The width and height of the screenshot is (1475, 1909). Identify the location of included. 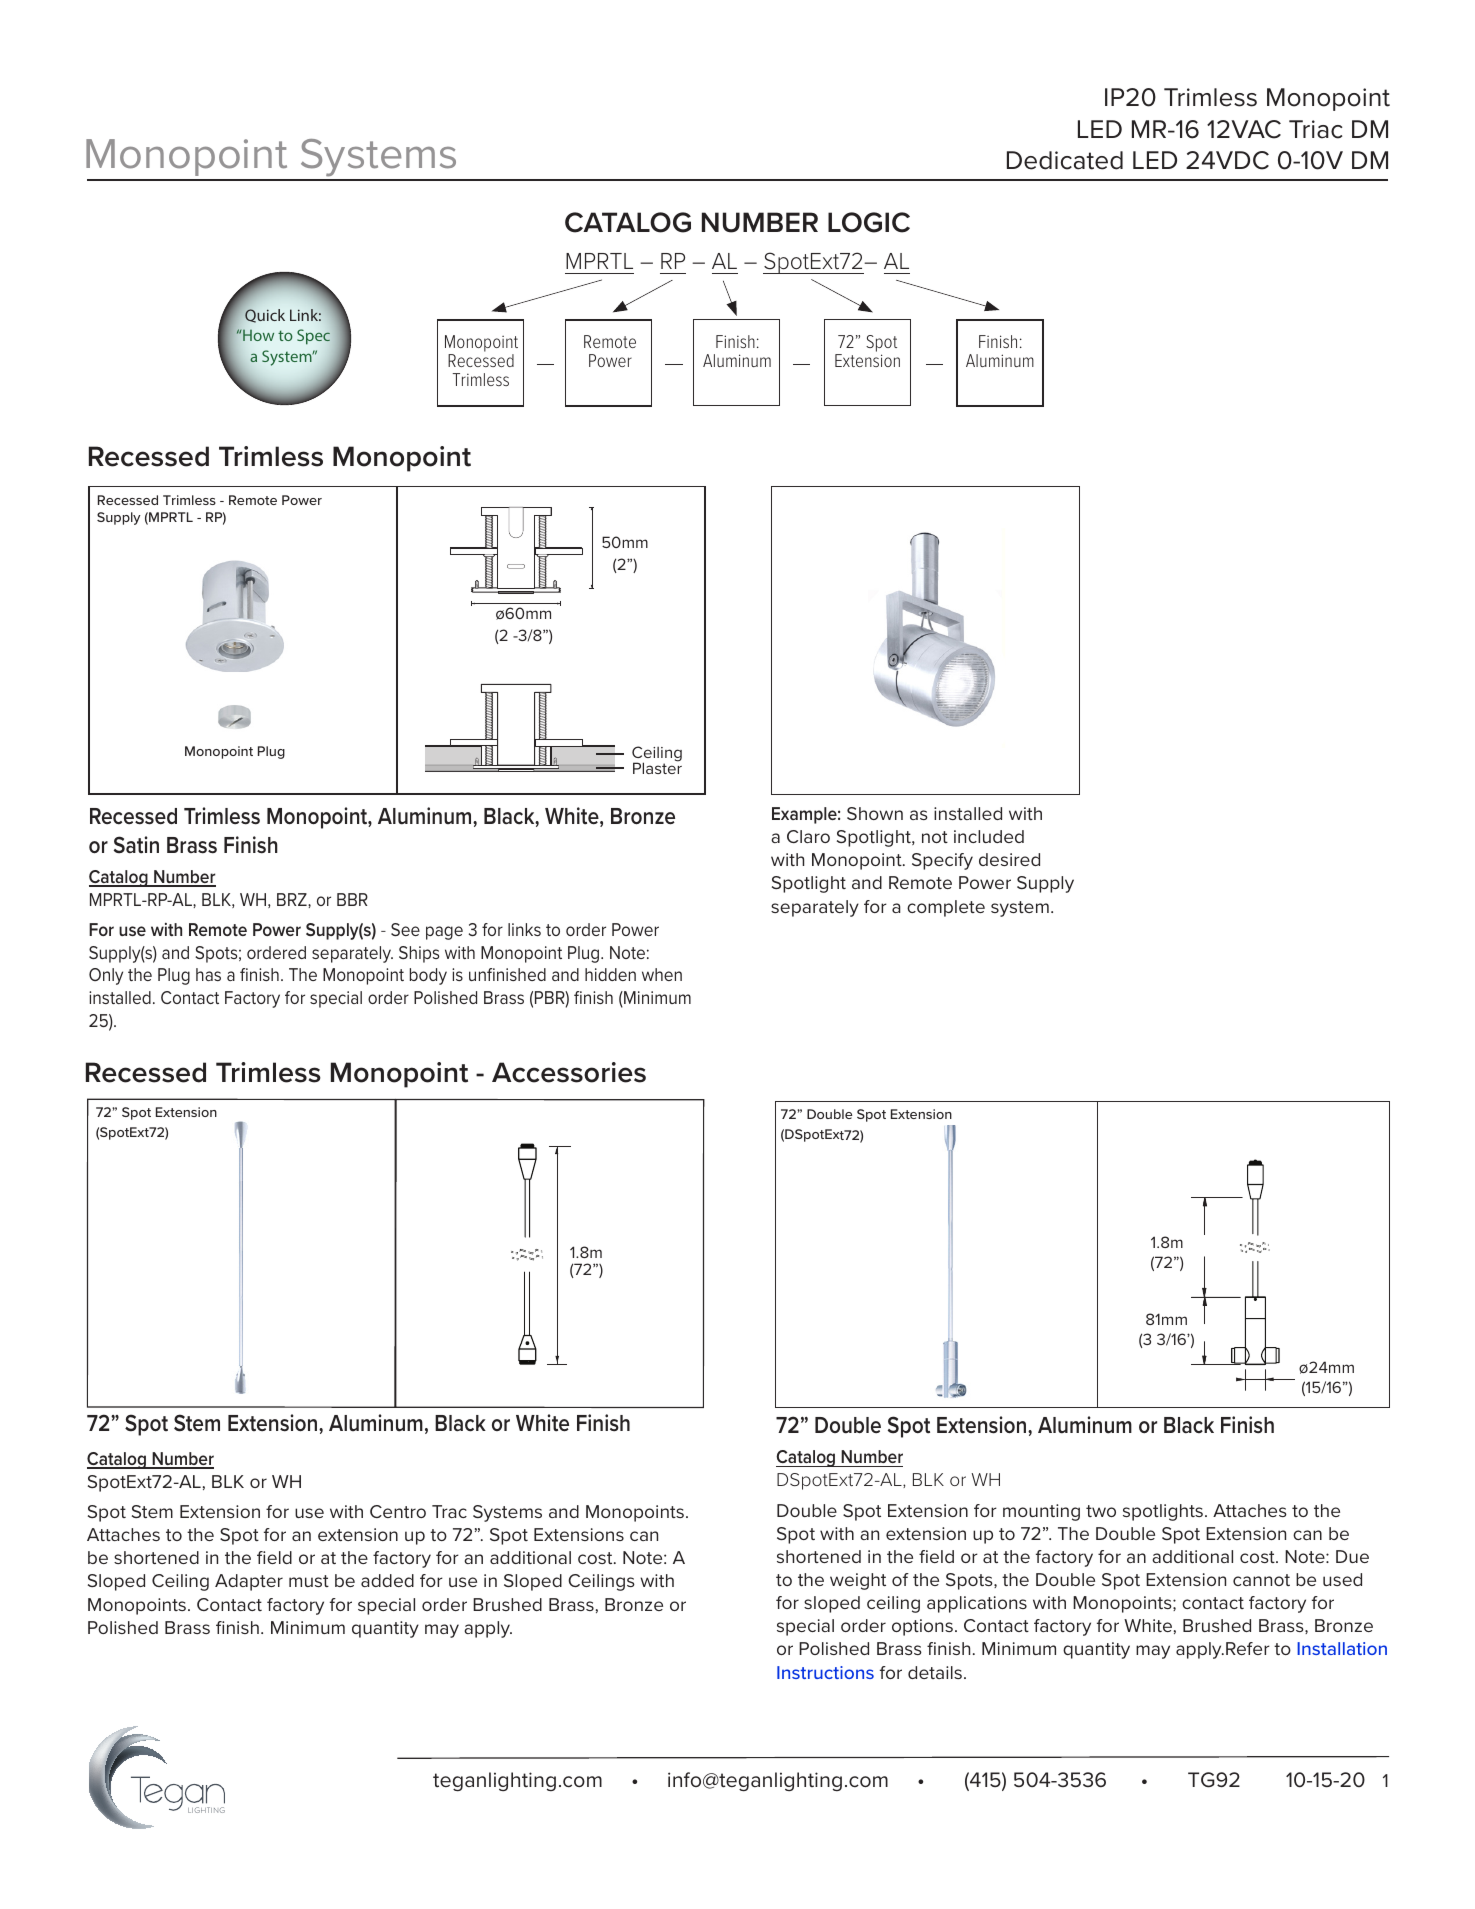
(989, 836).
